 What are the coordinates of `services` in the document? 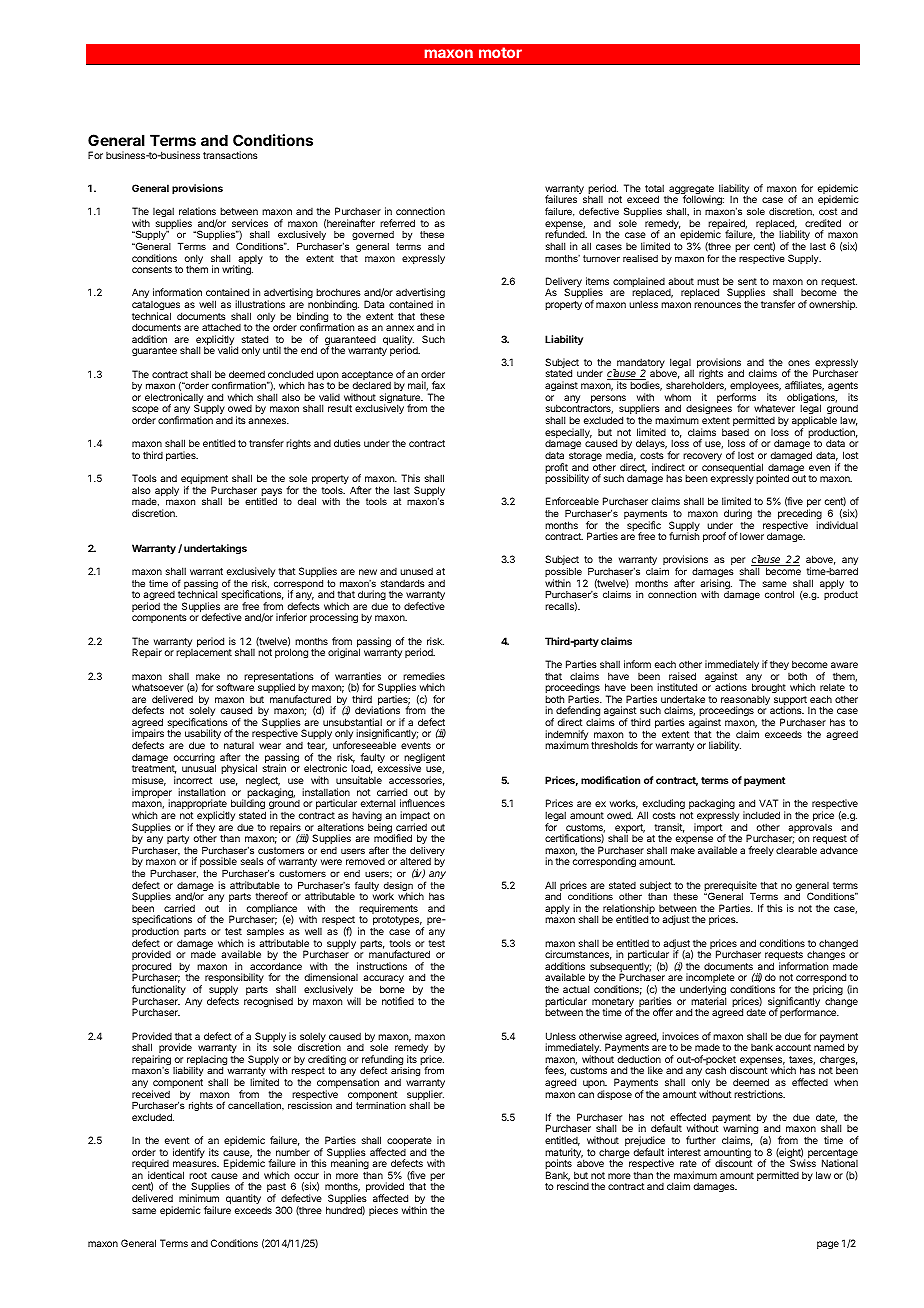 It's located at (250, 223).
